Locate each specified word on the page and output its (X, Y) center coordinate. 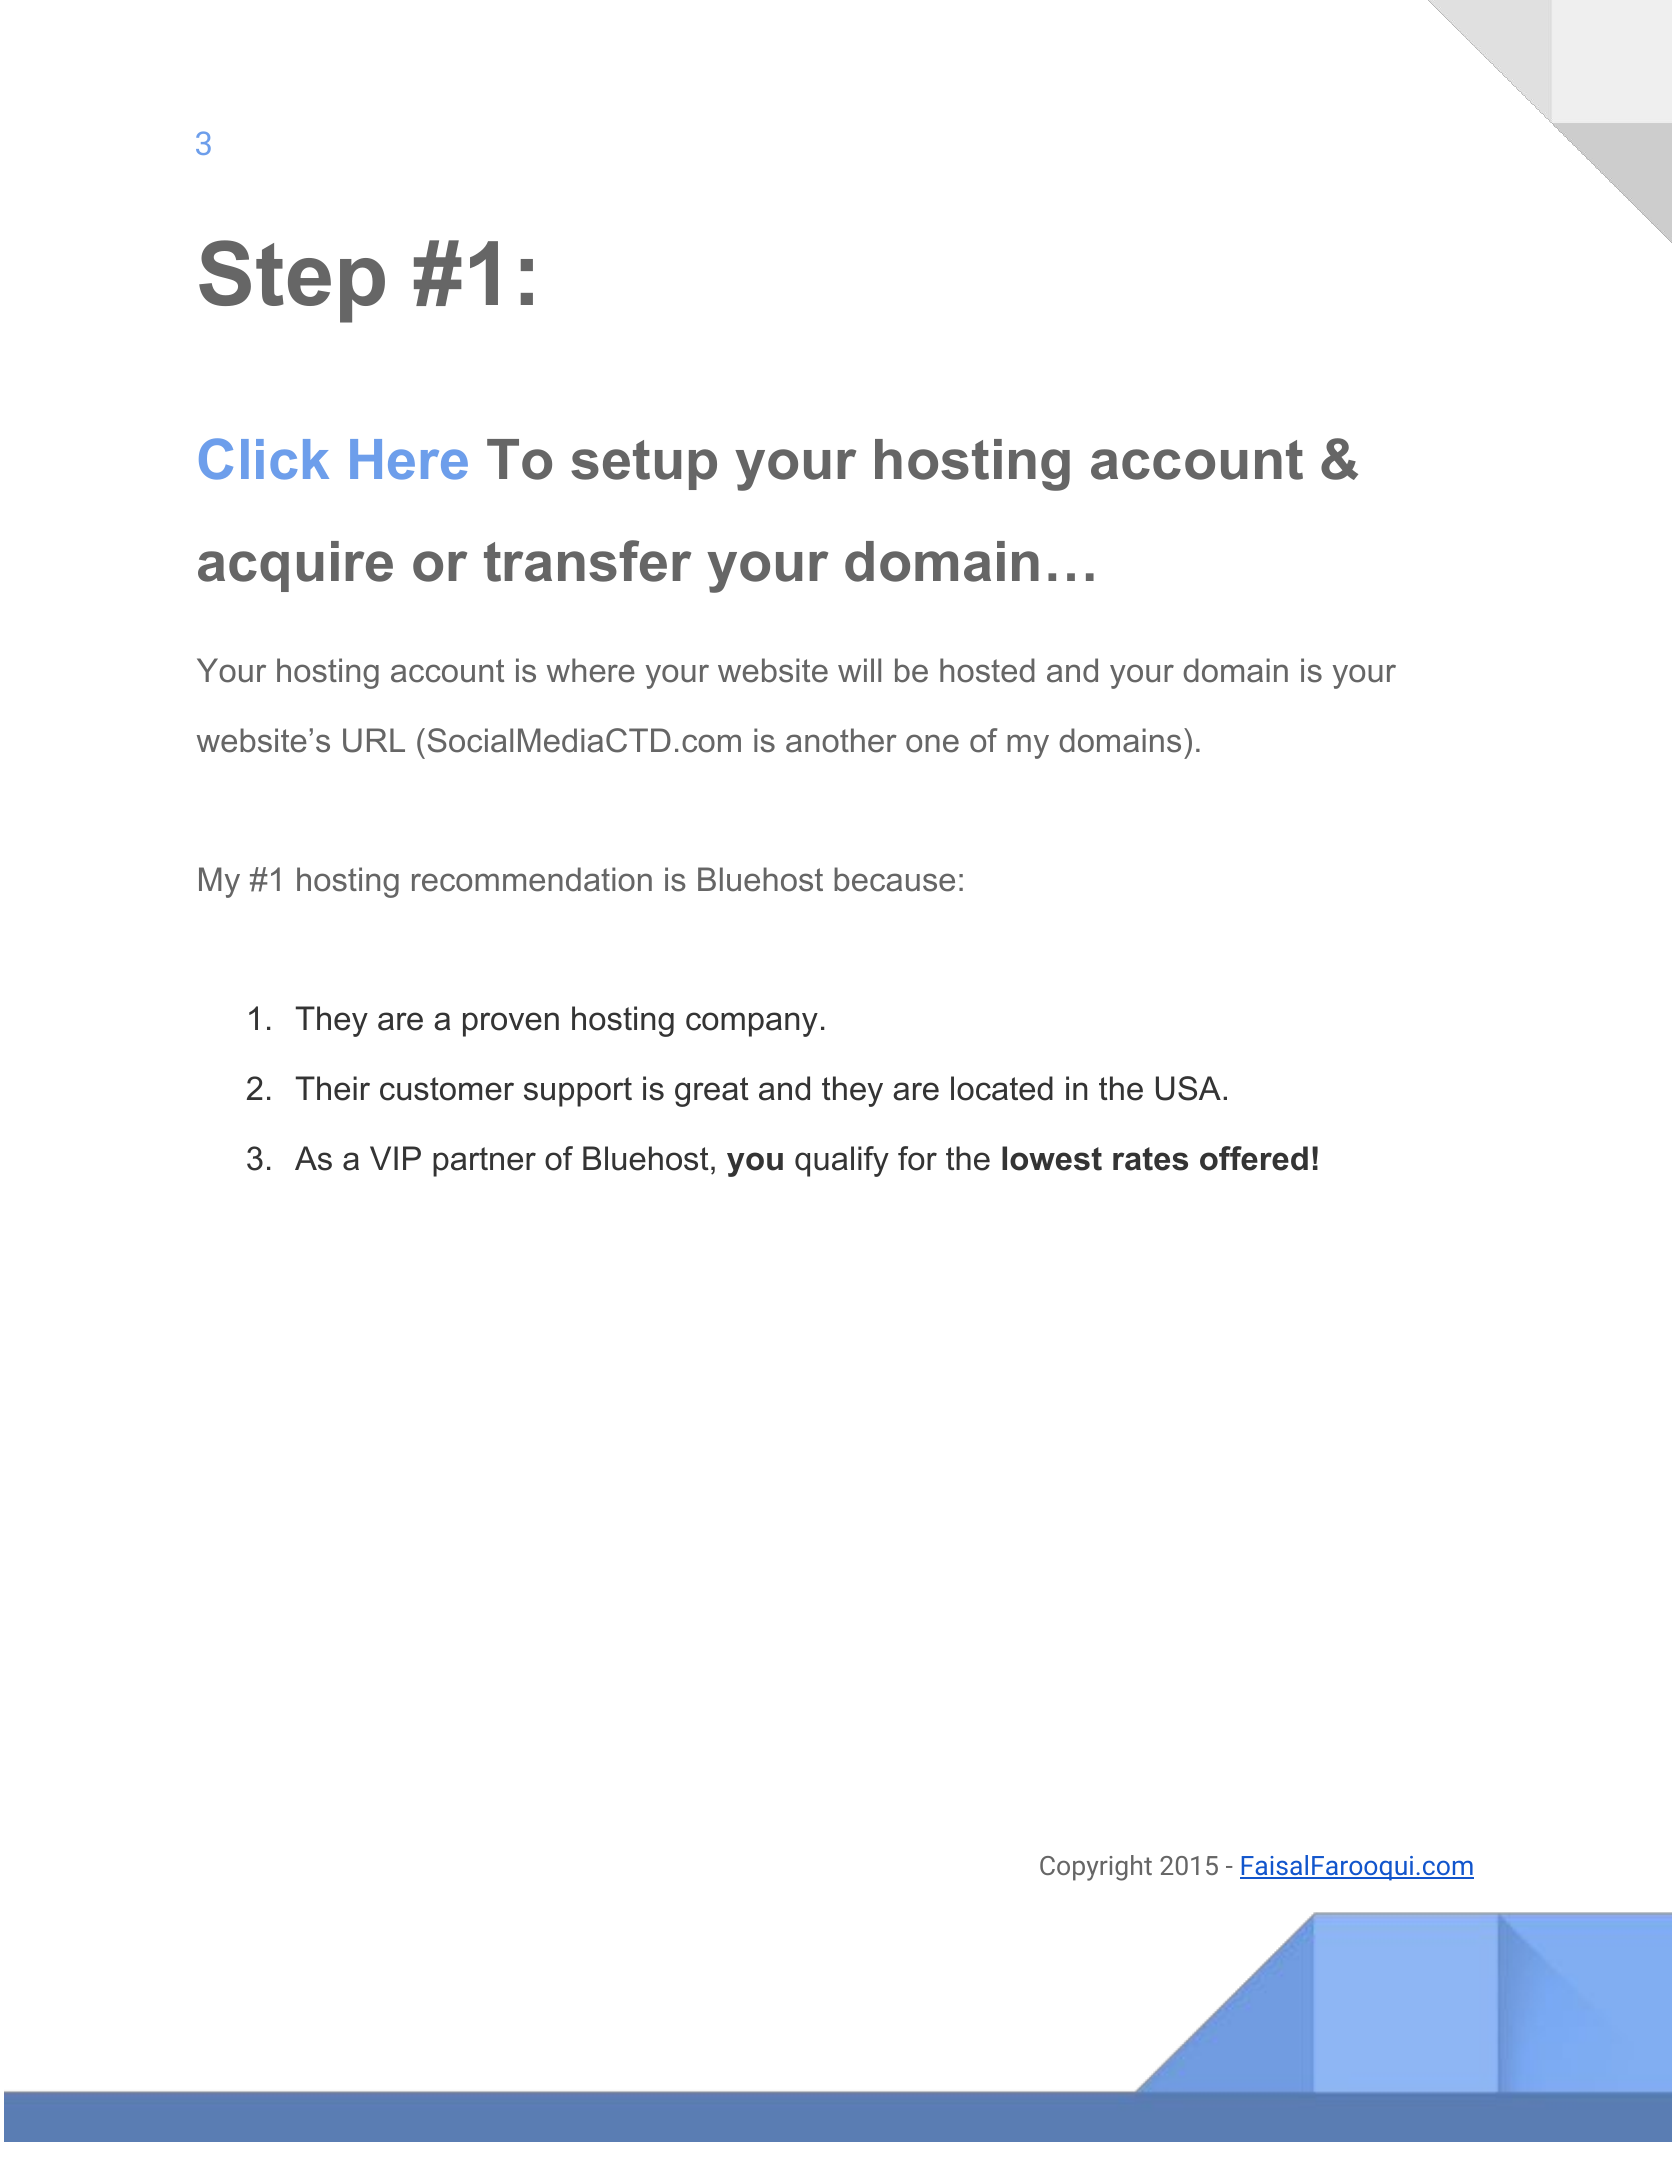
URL (374, 740)
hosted (987, 670)
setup (644, 465)
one (932, 743)
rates (1150, 1159)
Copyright (1096, 1868)
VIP (395, 1158)
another (841, 740)
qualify (842, 1161)
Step (292, 281)
